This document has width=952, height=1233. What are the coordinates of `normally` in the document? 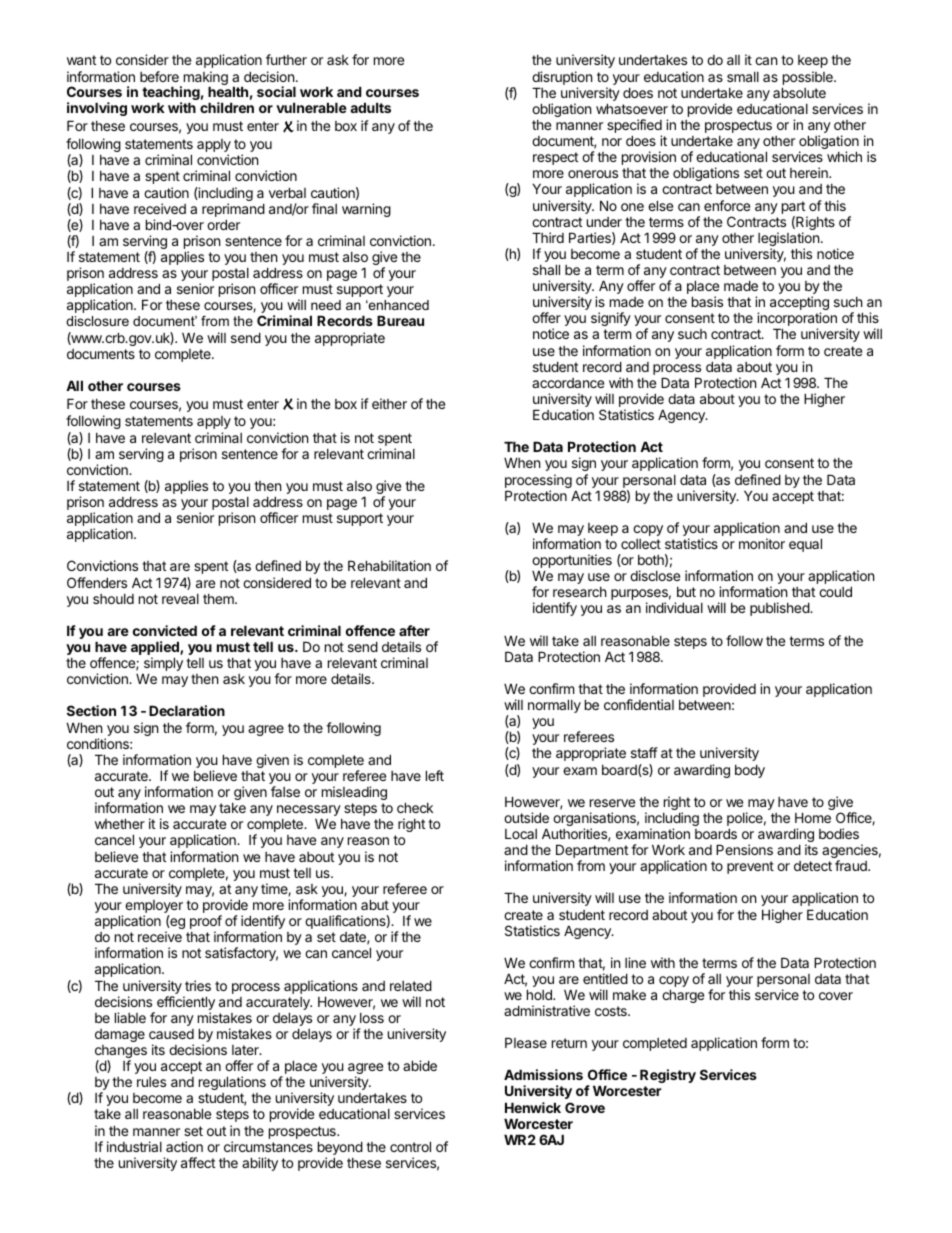 It's located at (554, 706).
